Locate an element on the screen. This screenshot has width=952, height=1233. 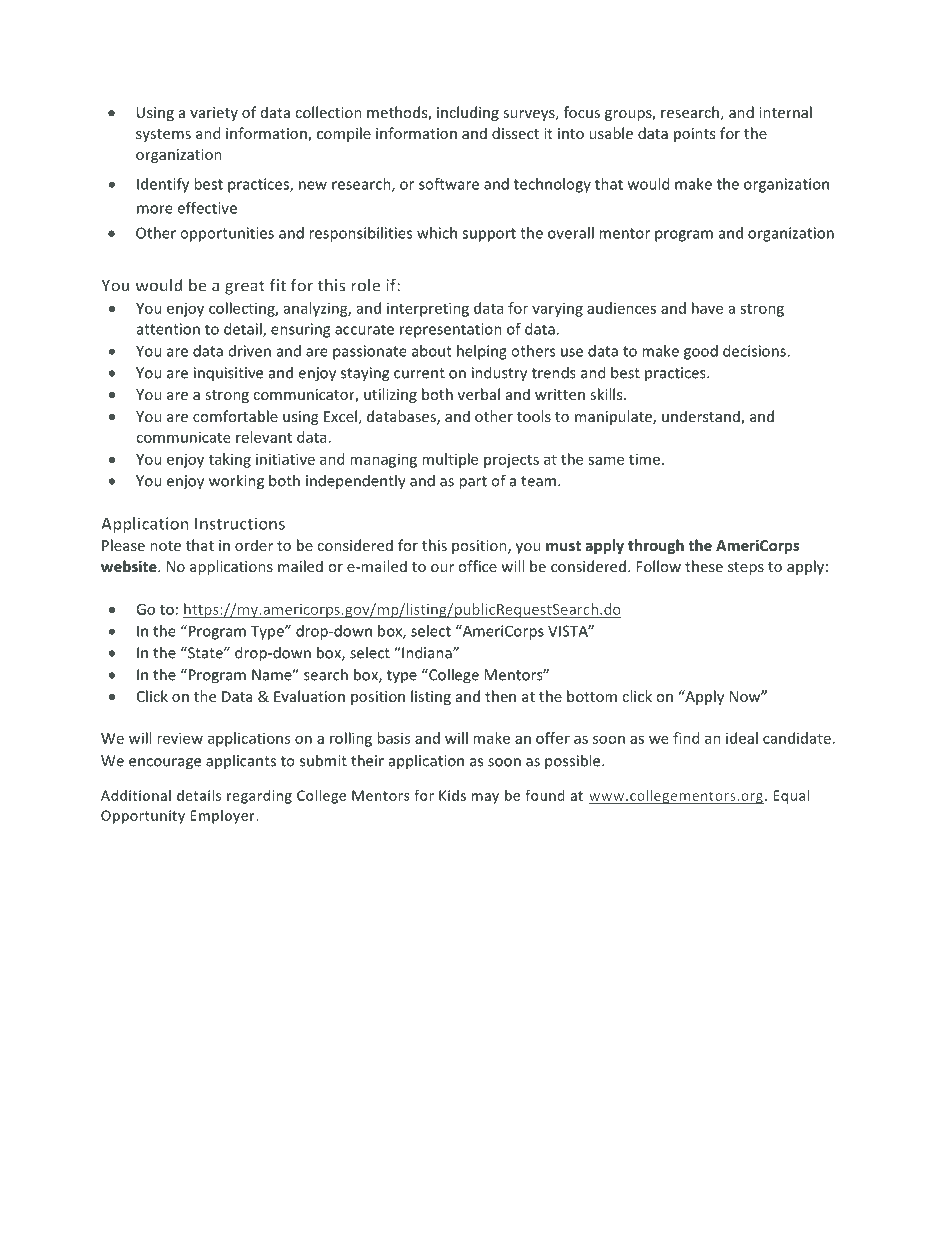
helping is located at coordinates (482, 352).
